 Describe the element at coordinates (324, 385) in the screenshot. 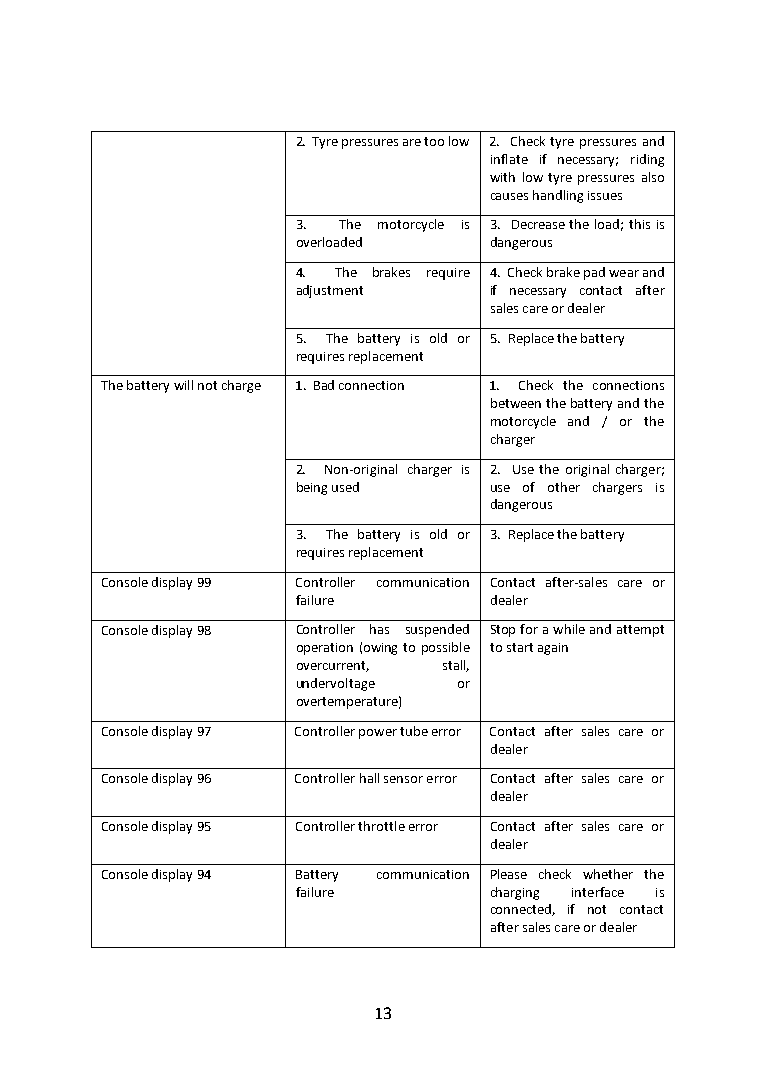

I see `Bad` at that location.
